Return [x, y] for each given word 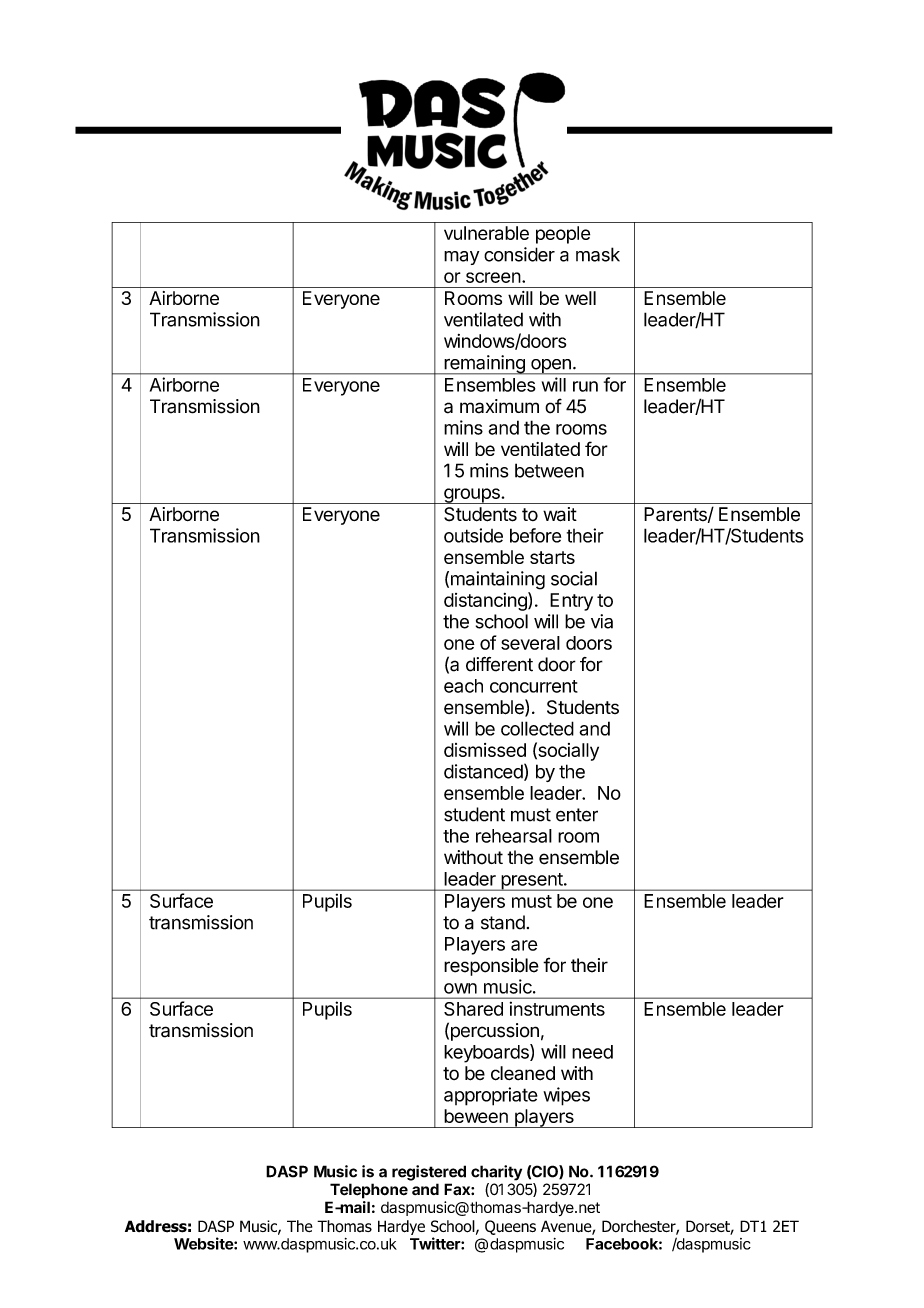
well [580, 298]
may [461, 258]
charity [496, 1173]
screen [493, 277]
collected [537, 728]
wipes [566, 1096]
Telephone [369, 1191]
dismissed [485, 750]
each [463, 686]
